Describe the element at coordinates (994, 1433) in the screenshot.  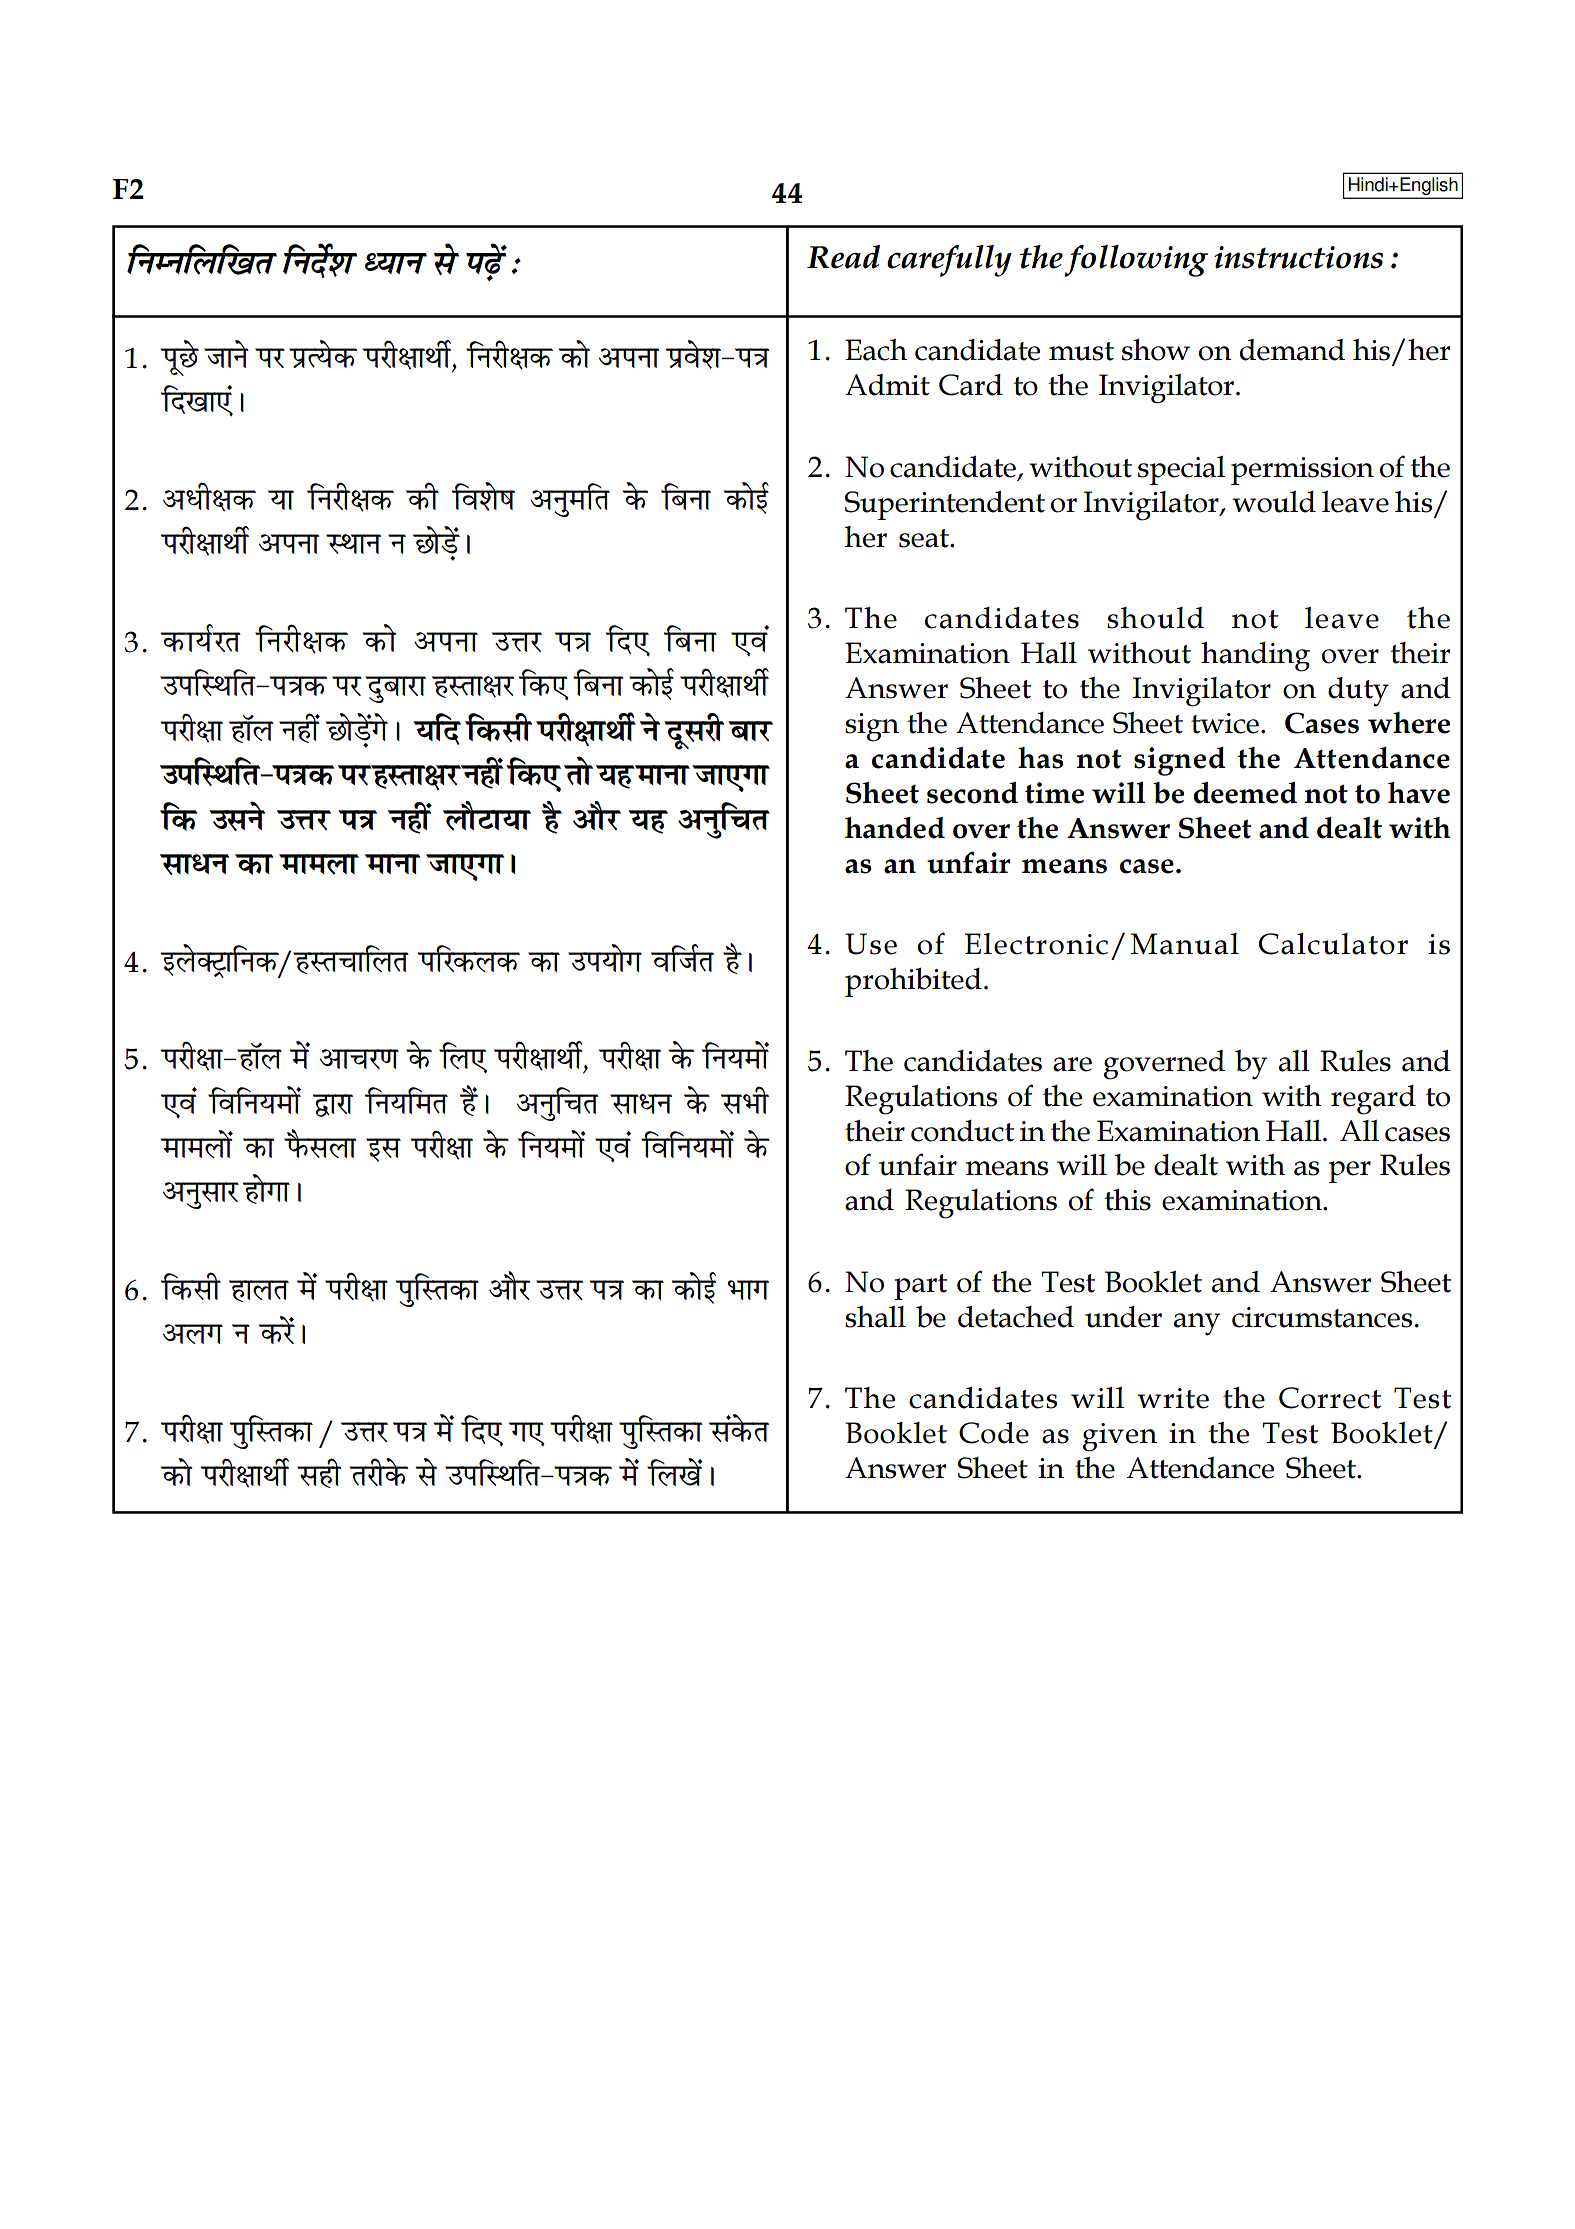
I see `Code` at that location.
